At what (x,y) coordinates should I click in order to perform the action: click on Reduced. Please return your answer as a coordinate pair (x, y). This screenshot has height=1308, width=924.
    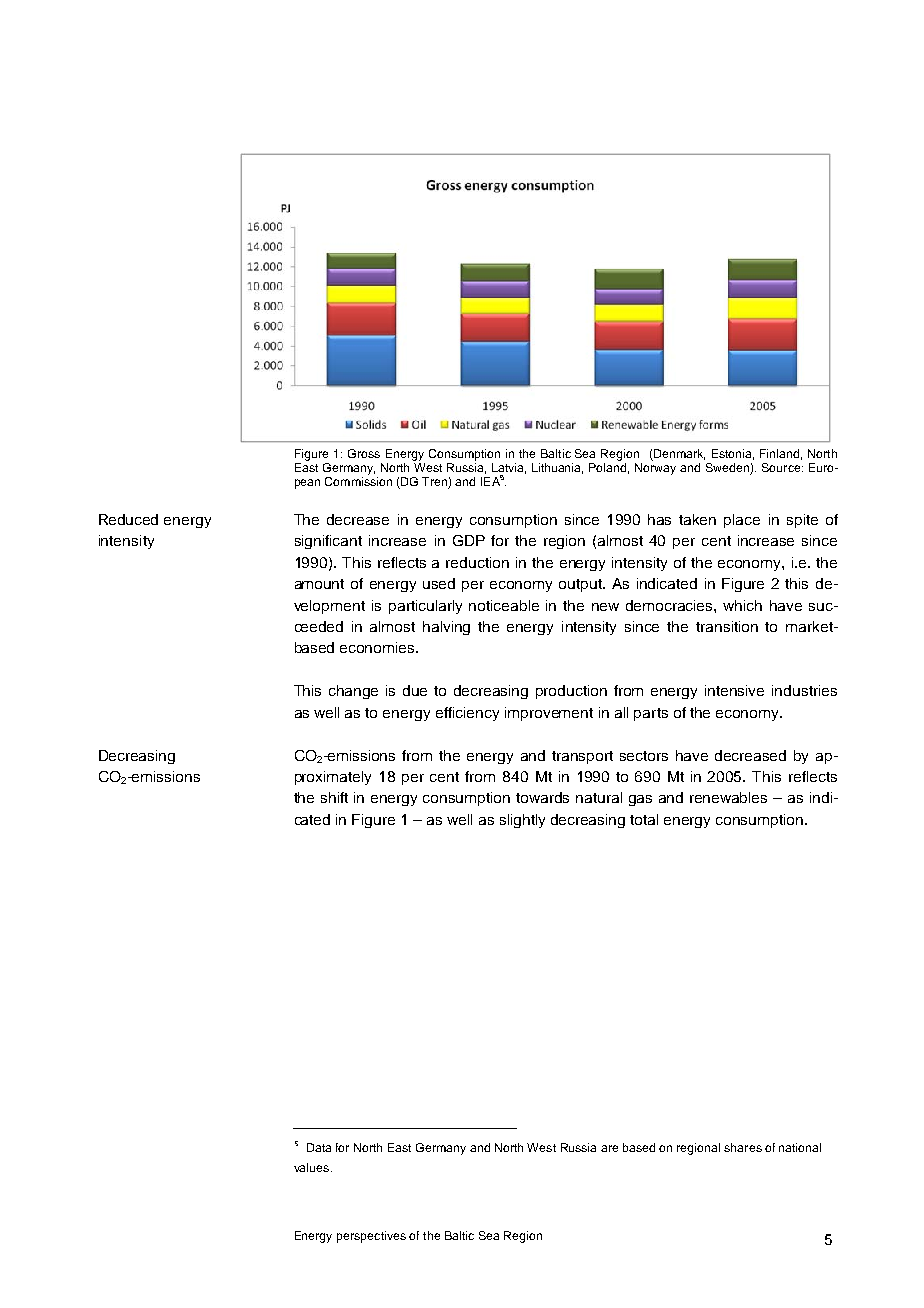
    Looking at the image, I should click on (128, 519).
